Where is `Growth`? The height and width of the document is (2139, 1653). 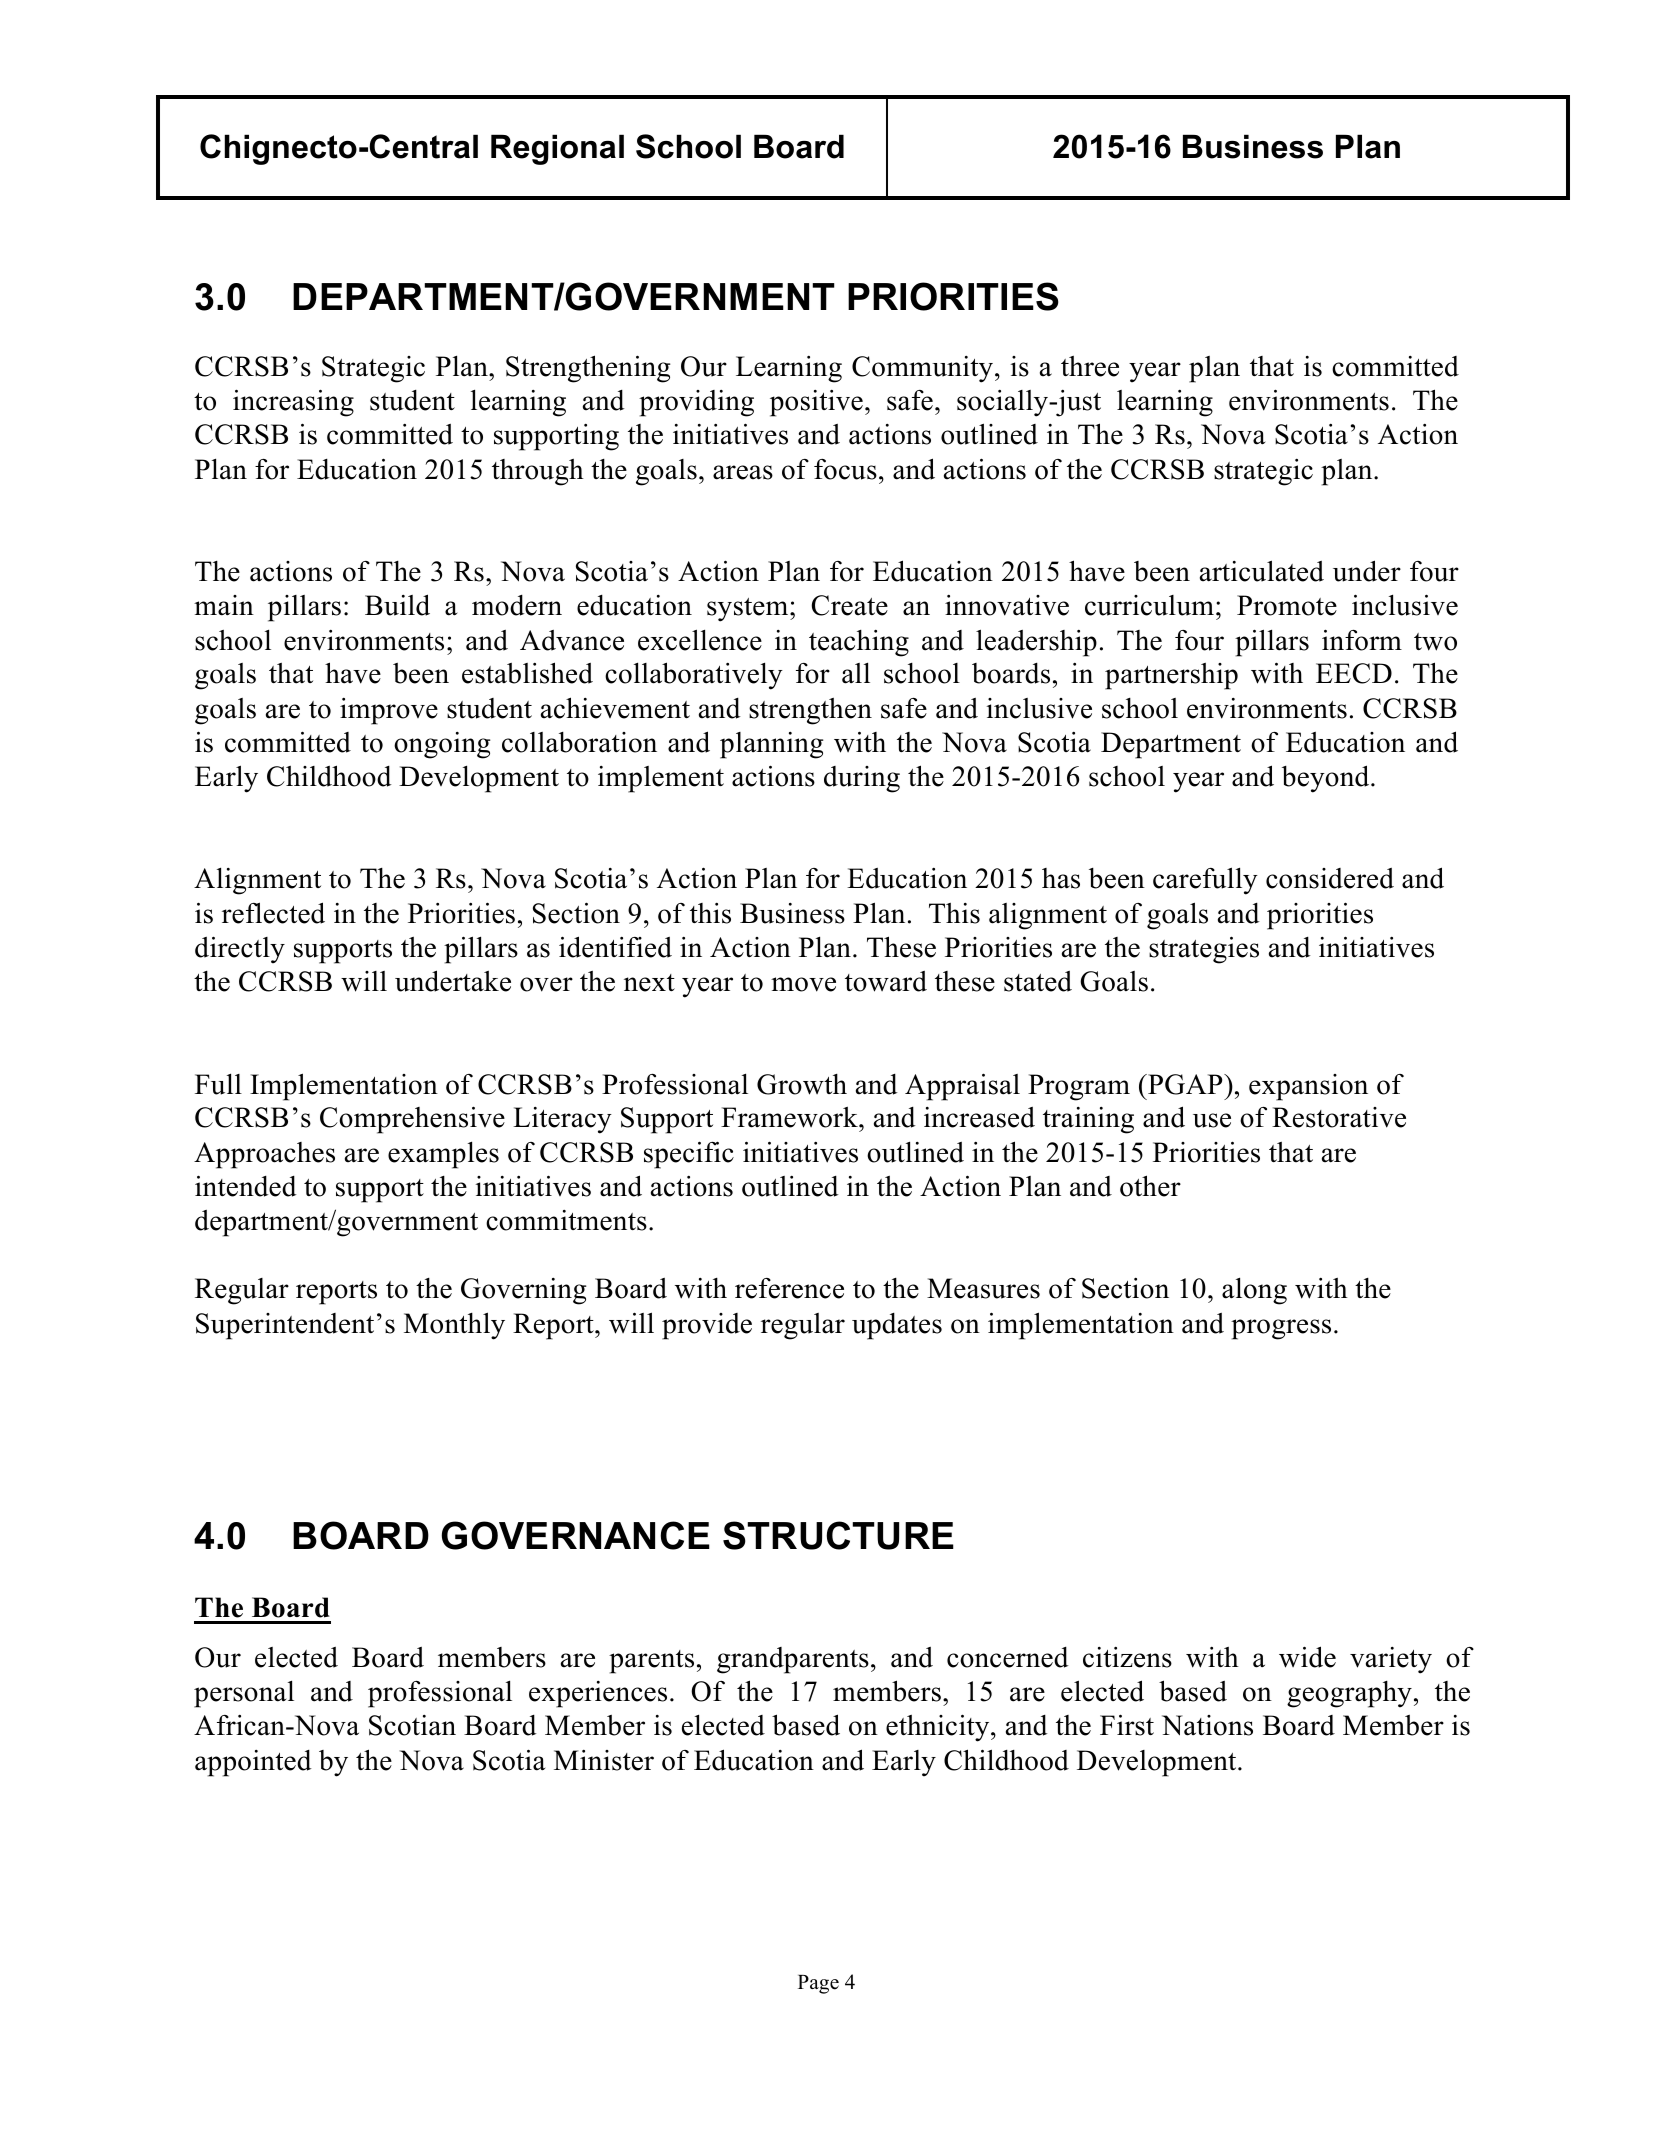 Growth is located at coordinates (802, 1084).
